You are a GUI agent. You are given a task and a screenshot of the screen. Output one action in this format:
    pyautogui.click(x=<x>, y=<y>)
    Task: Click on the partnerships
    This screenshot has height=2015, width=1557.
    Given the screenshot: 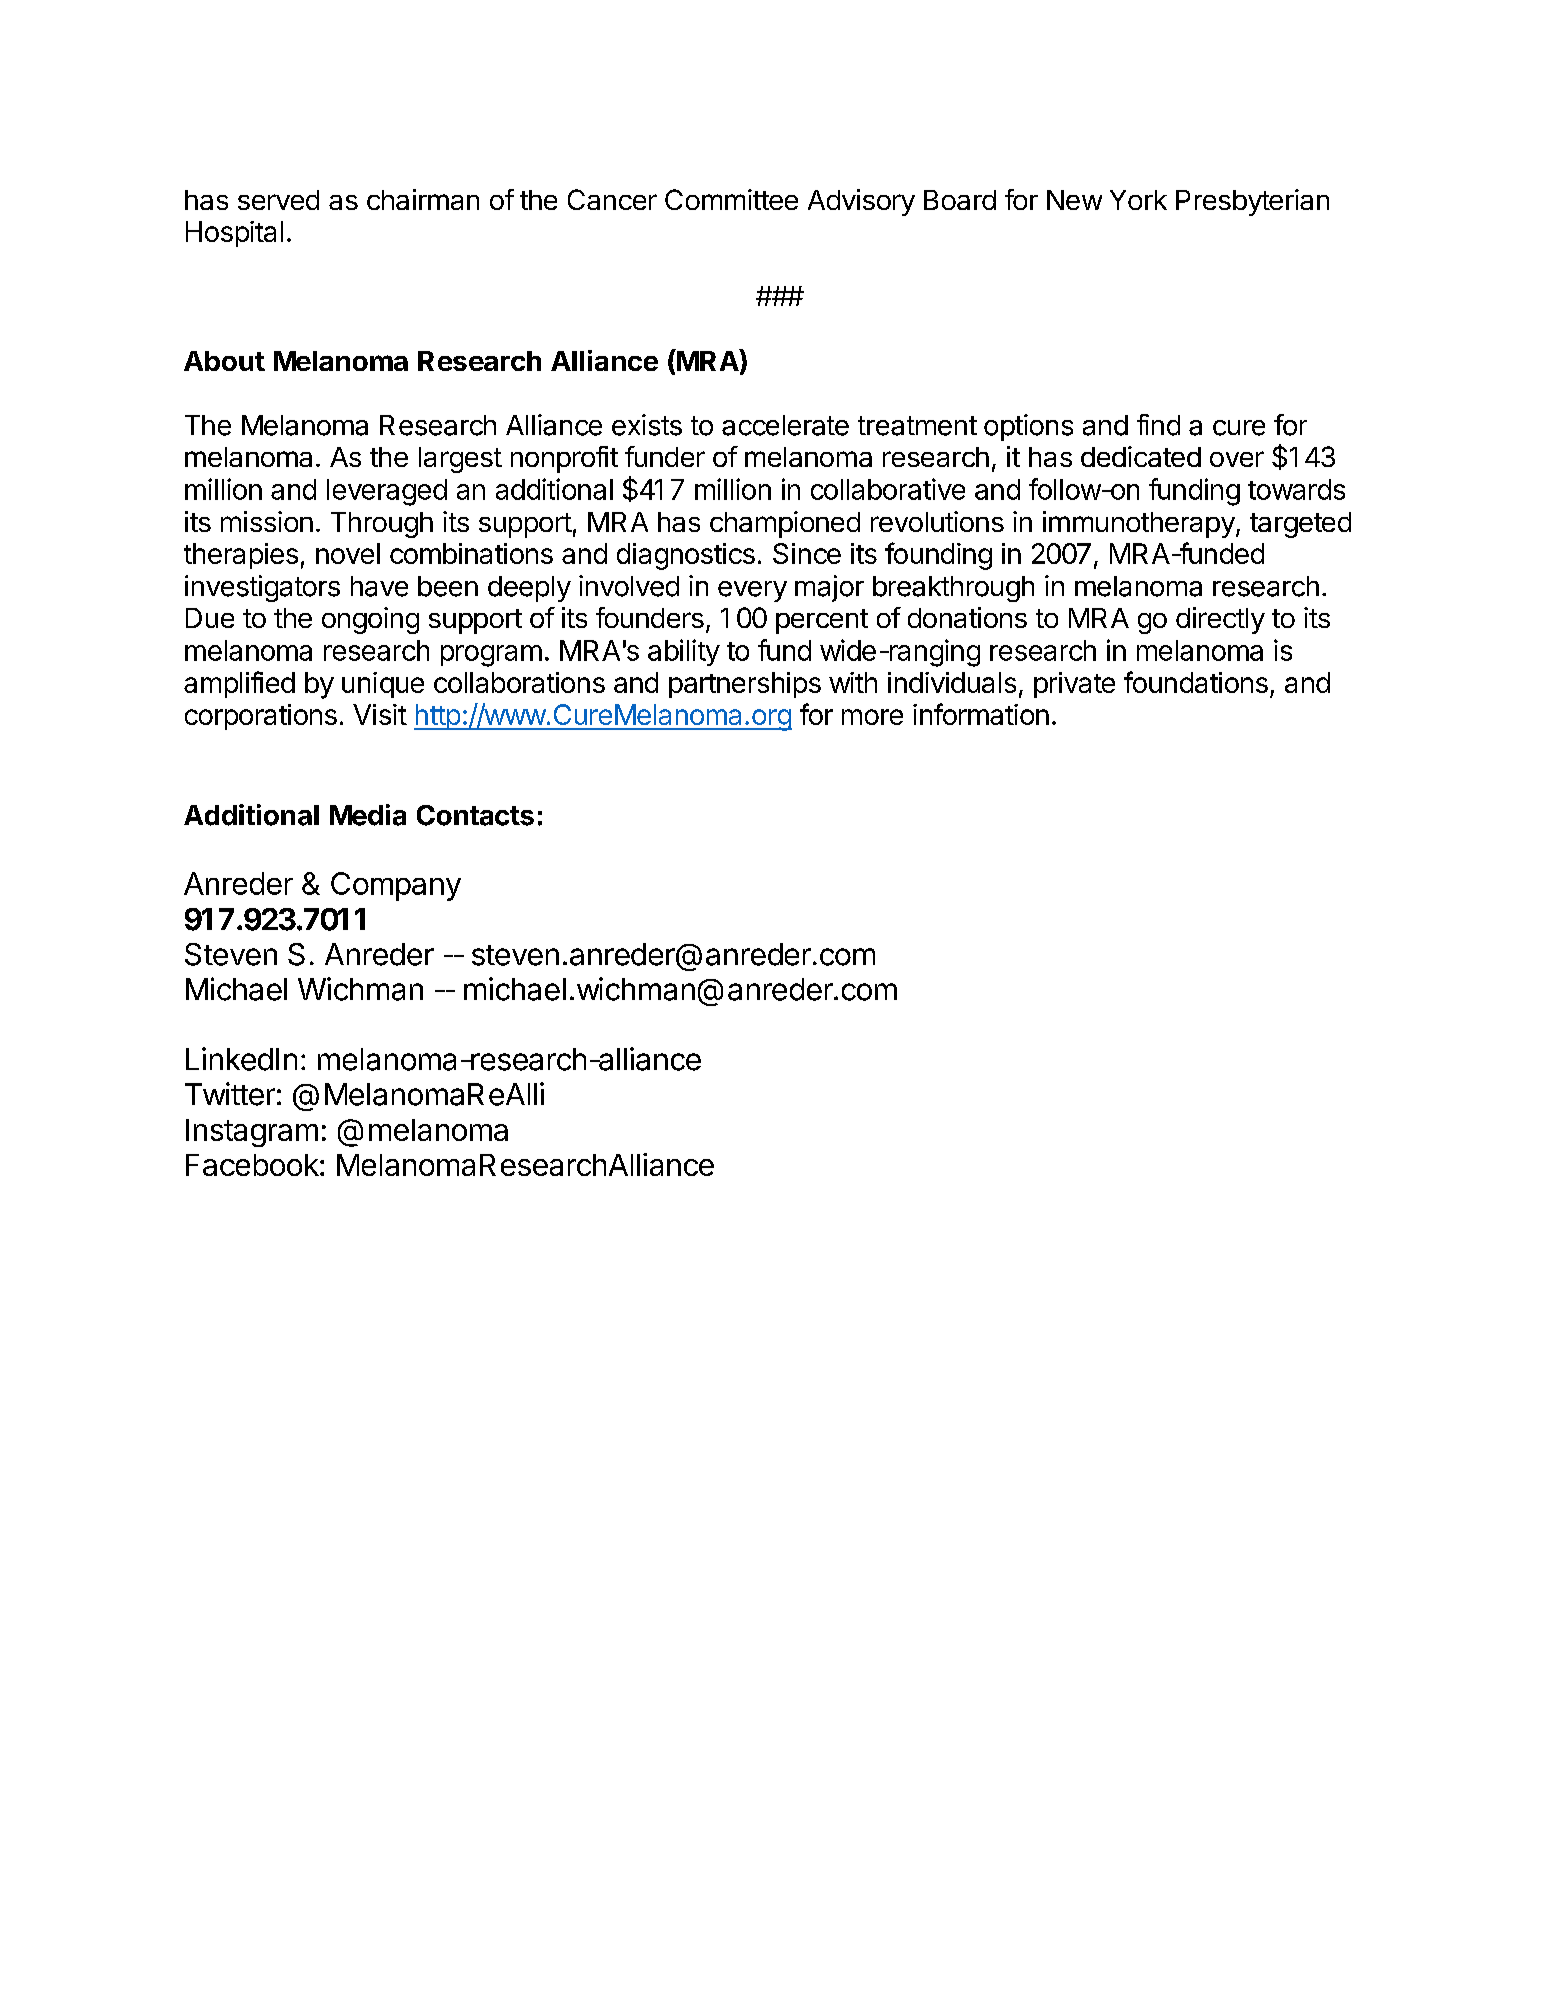 What is the action you would take?
    pyautogui.click(x=745, y=685)
